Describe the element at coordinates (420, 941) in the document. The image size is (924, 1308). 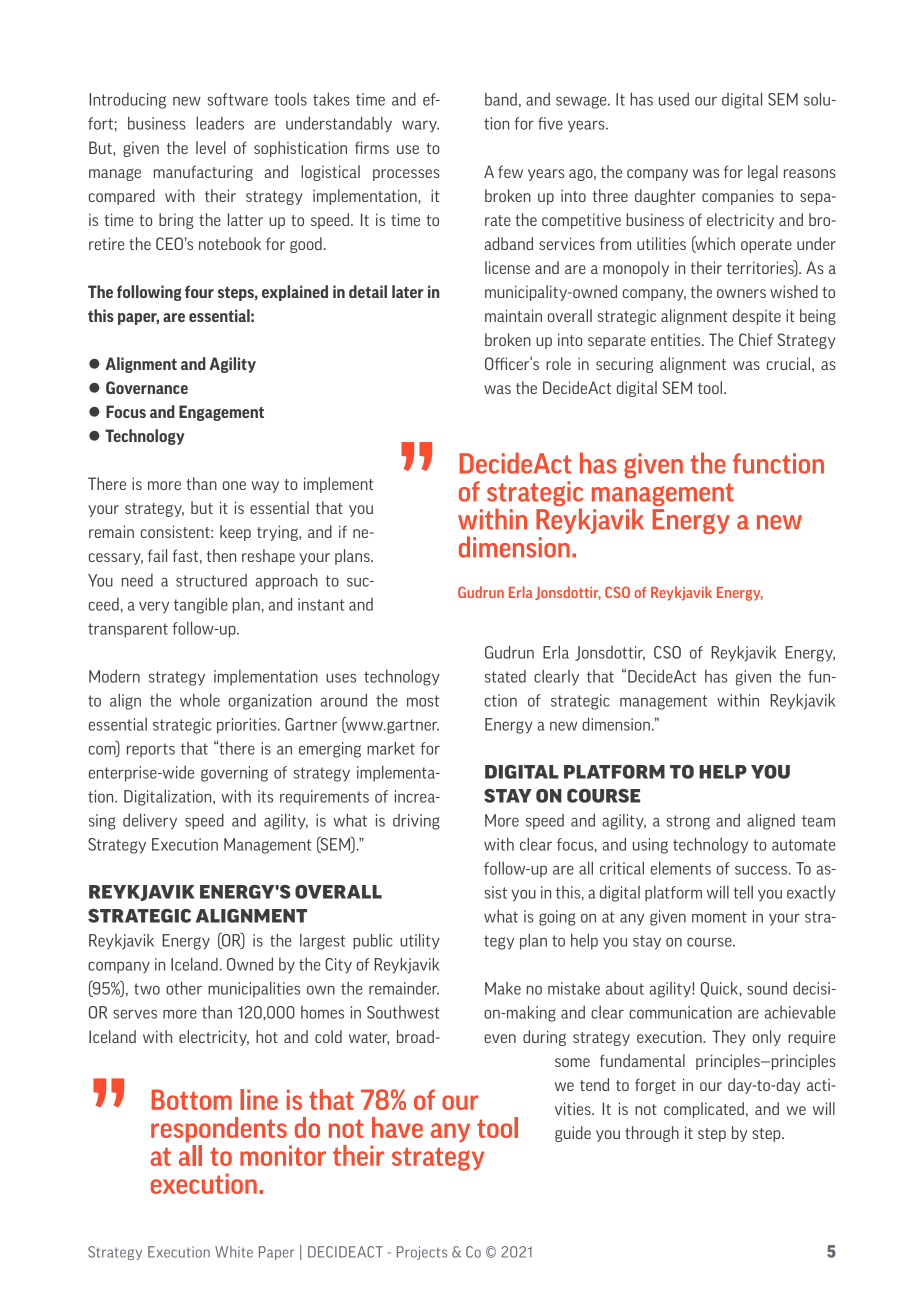
I see `utility` at that location.
